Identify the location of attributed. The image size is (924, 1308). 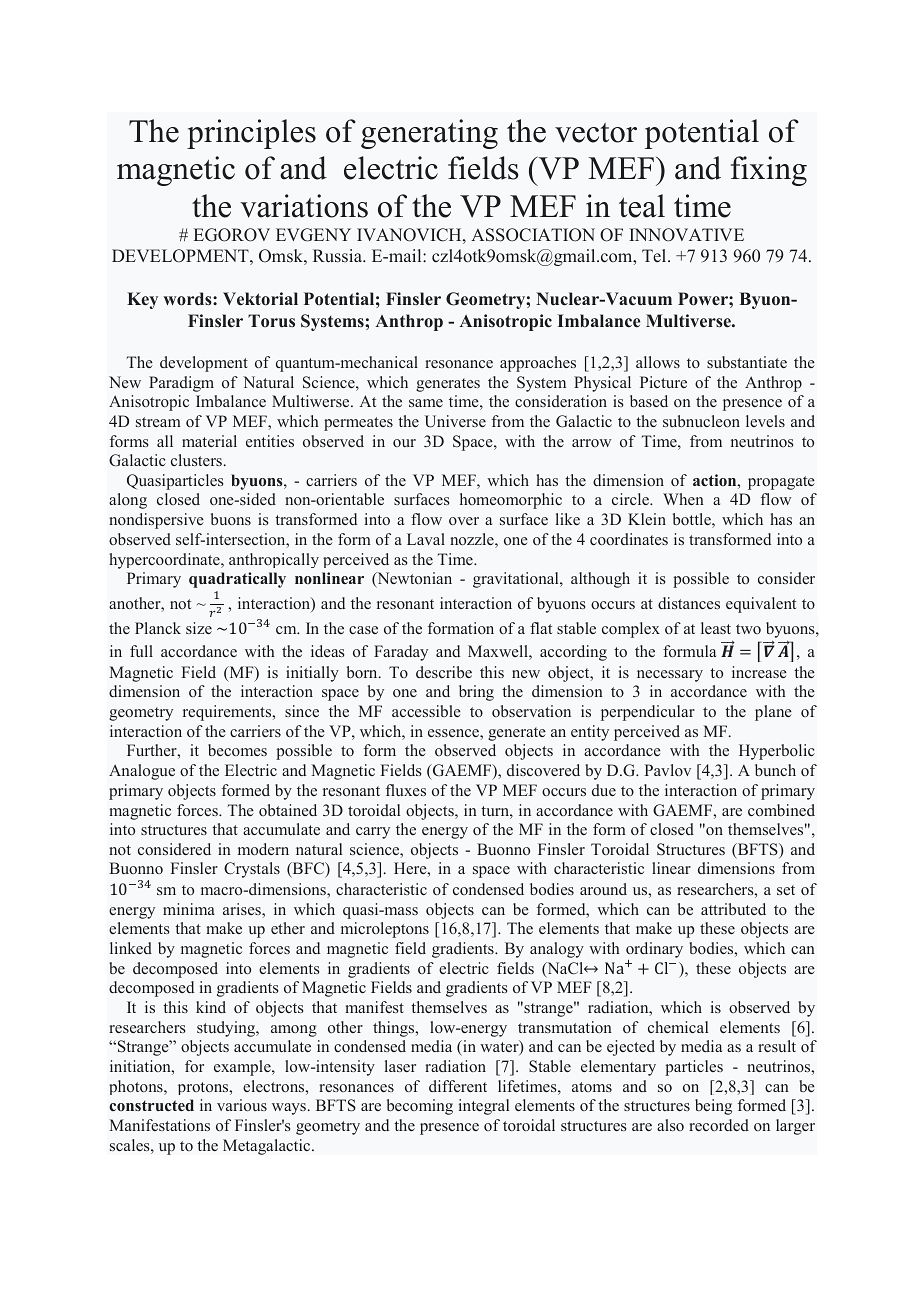
(733, 909).
